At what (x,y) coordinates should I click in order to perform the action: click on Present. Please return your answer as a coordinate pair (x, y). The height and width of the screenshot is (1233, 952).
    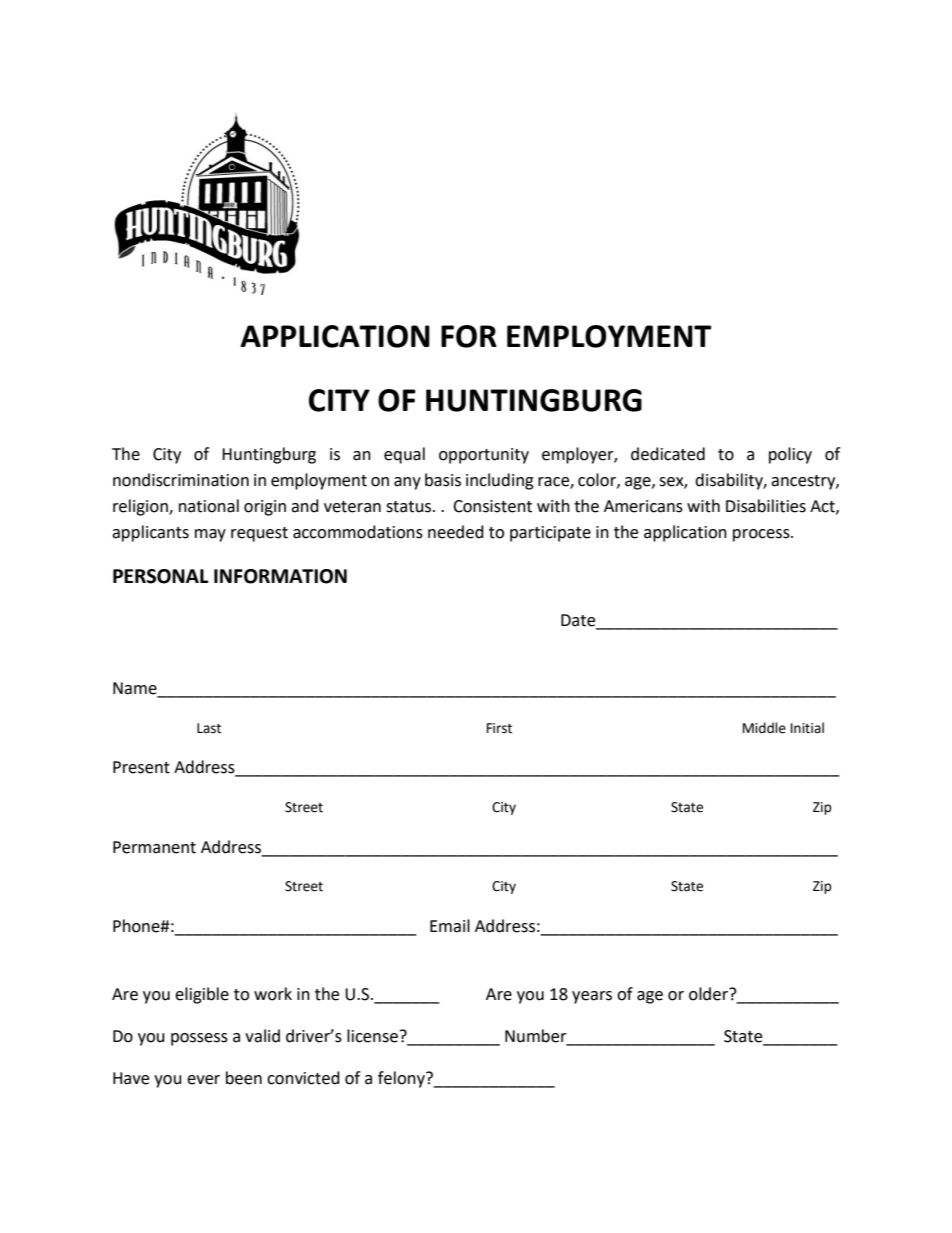
    Looking at the image, I should click on (141, 767).
